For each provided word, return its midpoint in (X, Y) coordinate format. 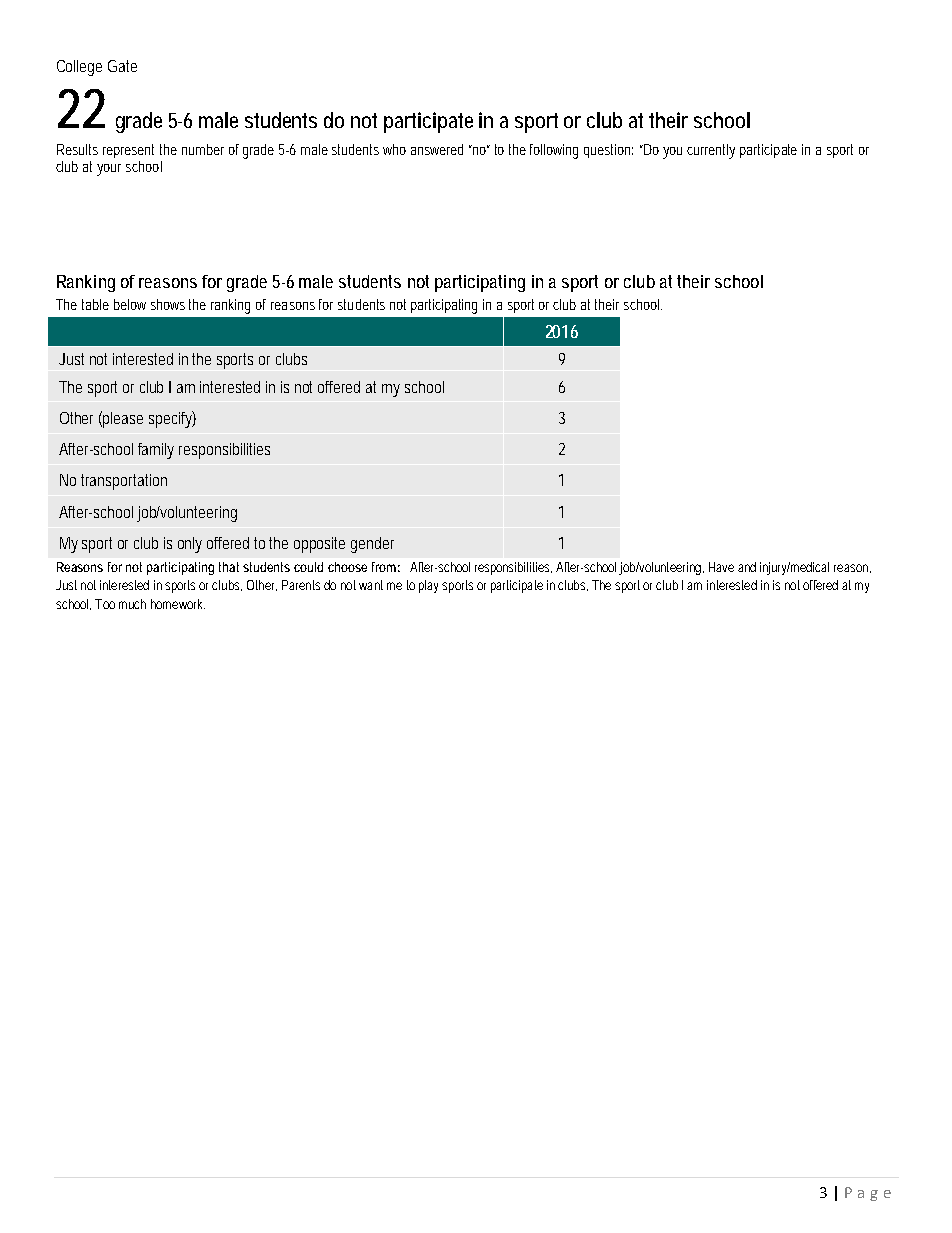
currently (711, 151)
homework (178, 604)
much (132, 604)
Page (868, 1194)
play (431, 586)
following (554, 151)
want (371, 585)
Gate (122, 66)
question (608, 151)
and (747, 567)
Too (105, 604)
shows (168, 304)
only (190, 545)
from (386, 567)
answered (437, 149)
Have (721, 567)
